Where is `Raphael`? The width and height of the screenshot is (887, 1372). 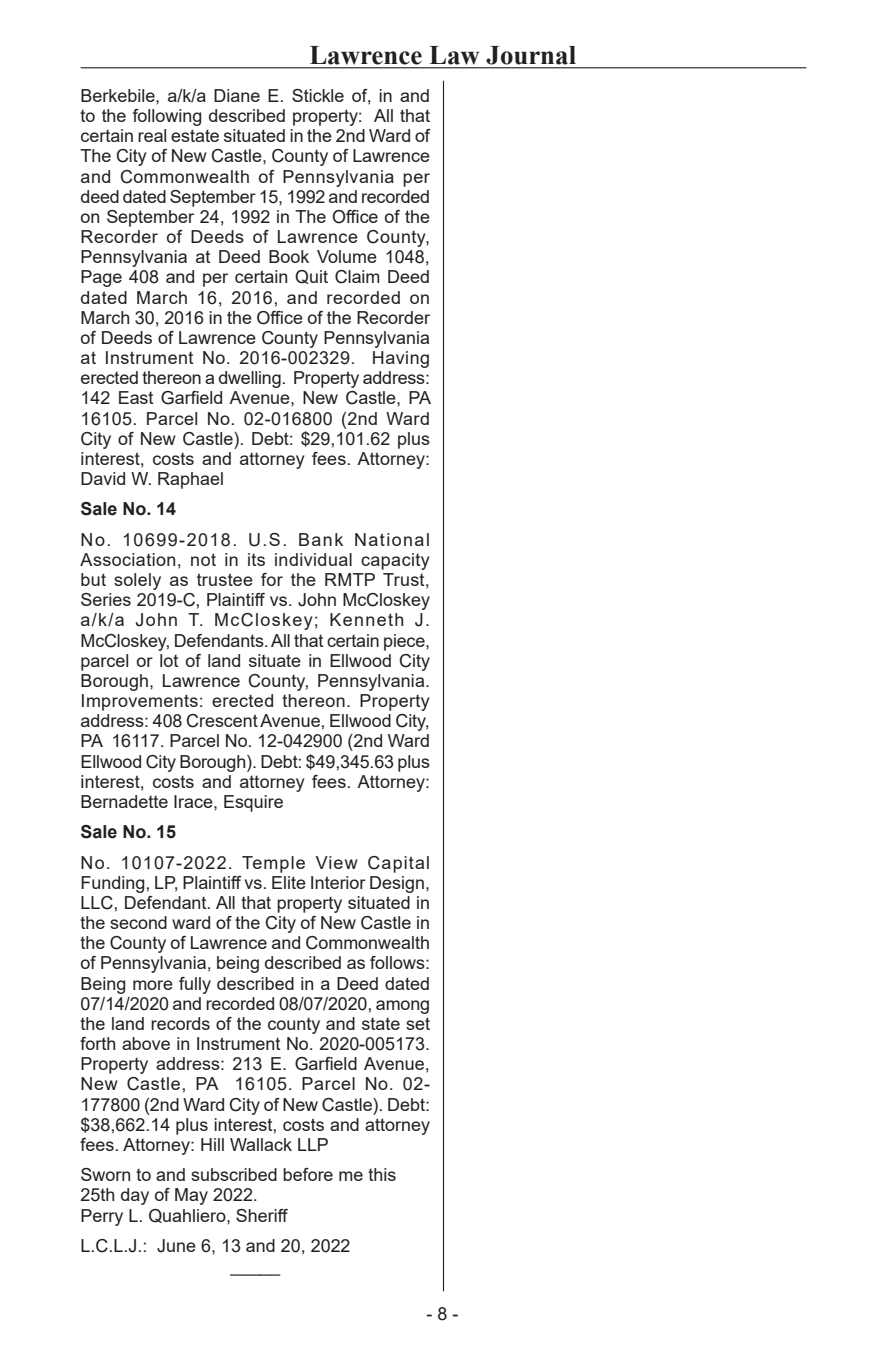
Raphael is located at coordinates (190, 480).
